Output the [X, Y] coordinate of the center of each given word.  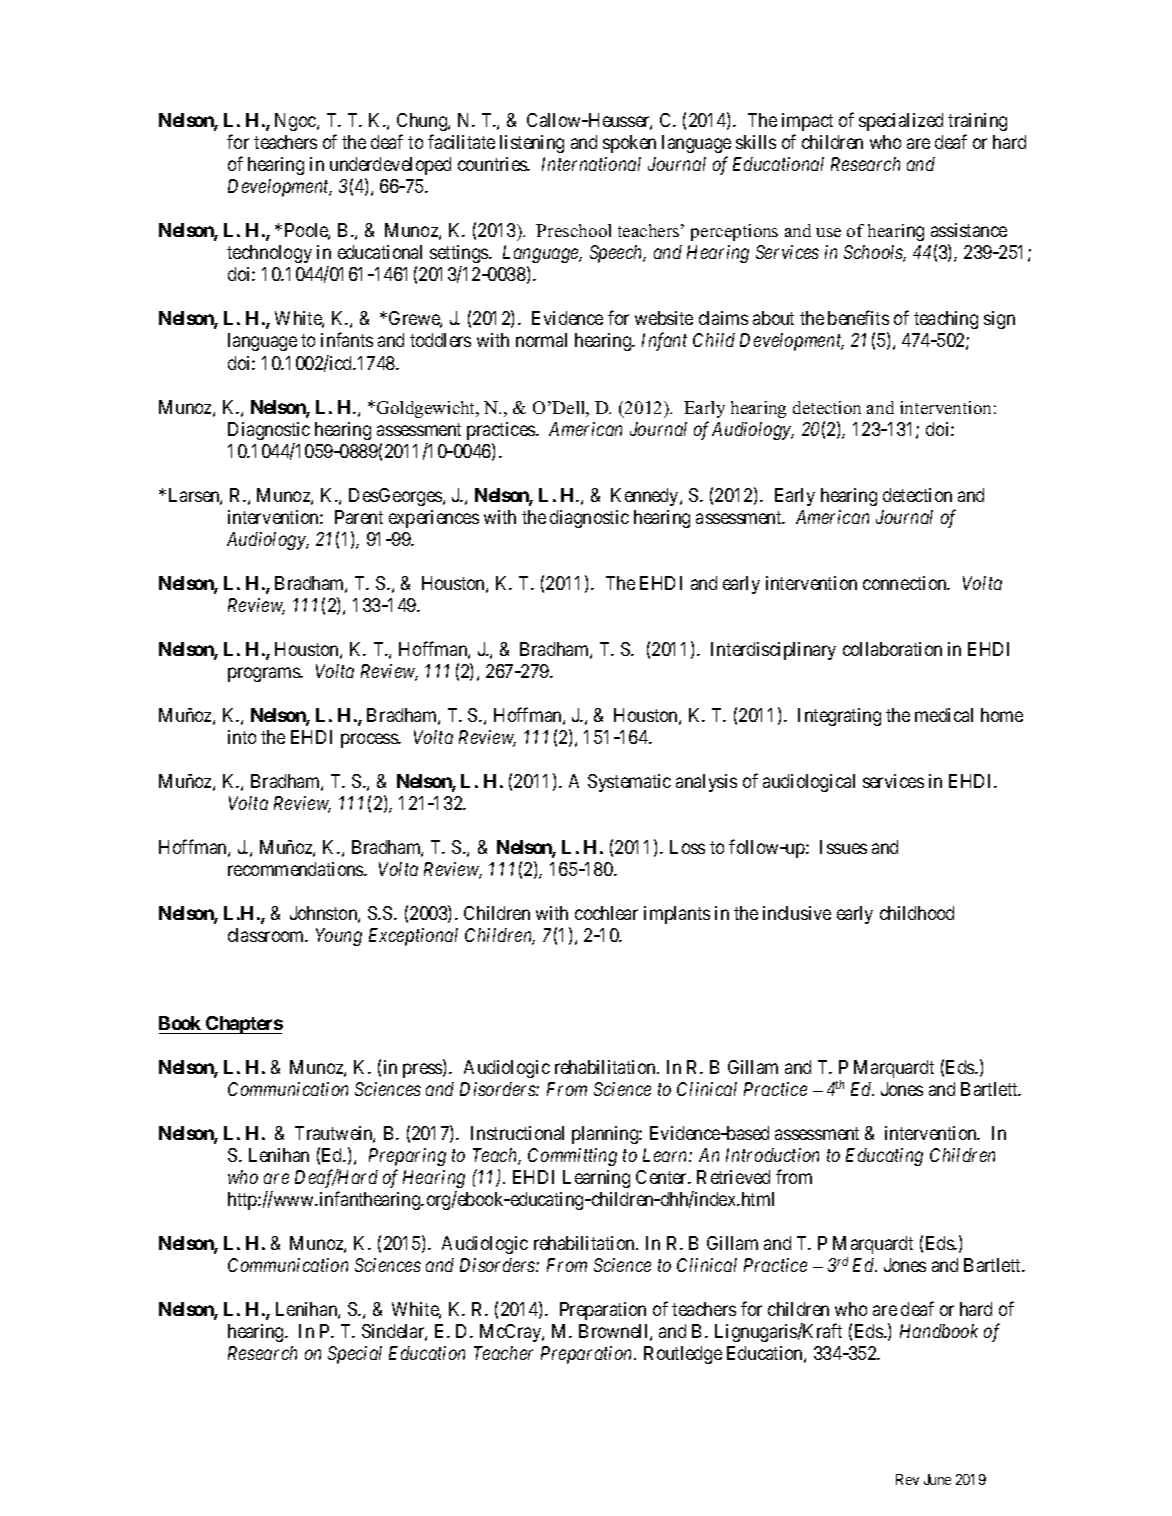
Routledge [683, 1355]
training [977, 122]
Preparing [407, 1157]
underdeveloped [390, 166]
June [937, 1479]
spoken [629, 144]
